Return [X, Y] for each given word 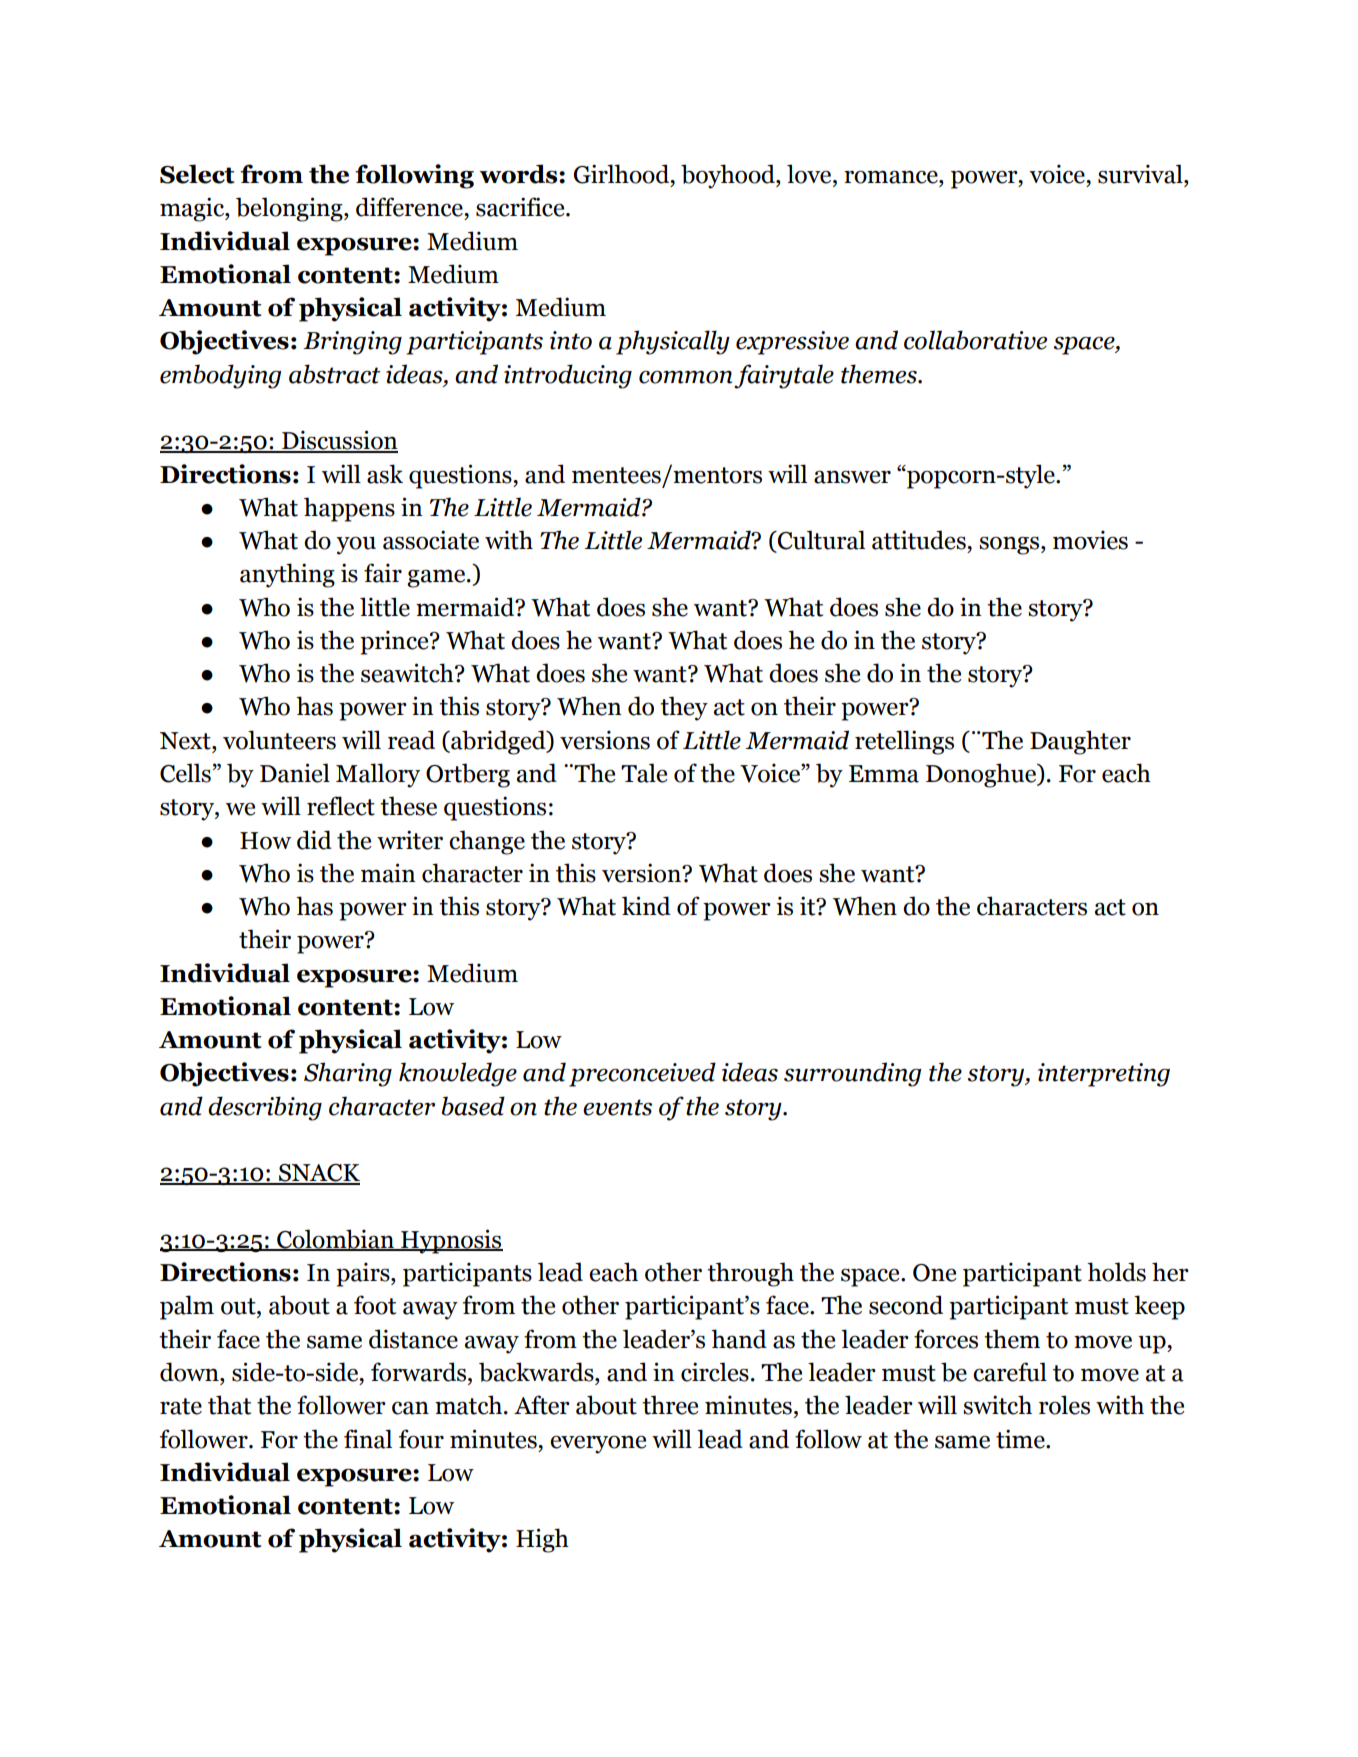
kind [646, 906]
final [368, 1439]
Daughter [1080, 742]
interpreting [1104, 1075]
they [684, 708]
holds [1116, 1272]
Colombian [335, 1240]
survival [1141, 174]
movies [1090, 540]
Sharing [348, 1074]
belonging [290, 209]
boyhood [729, 176]
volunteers [279, 740]
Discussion [339, 441]
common [685, 377]
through [750, 1274]
